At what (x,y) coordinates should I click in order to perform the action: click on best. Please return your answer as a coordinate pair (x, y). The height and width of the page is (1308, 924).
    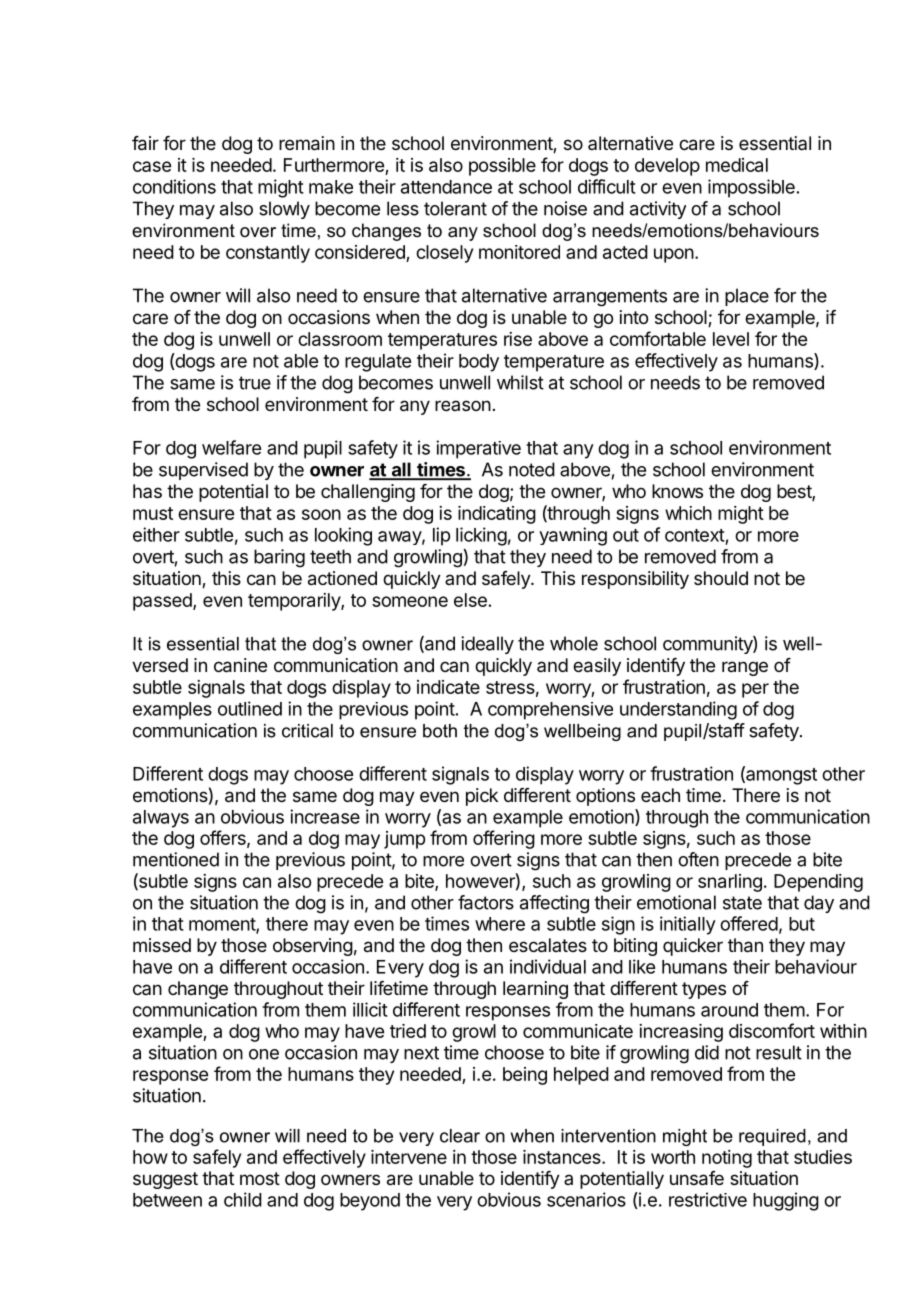
    Looking at the image, I should click on (795, 492).
